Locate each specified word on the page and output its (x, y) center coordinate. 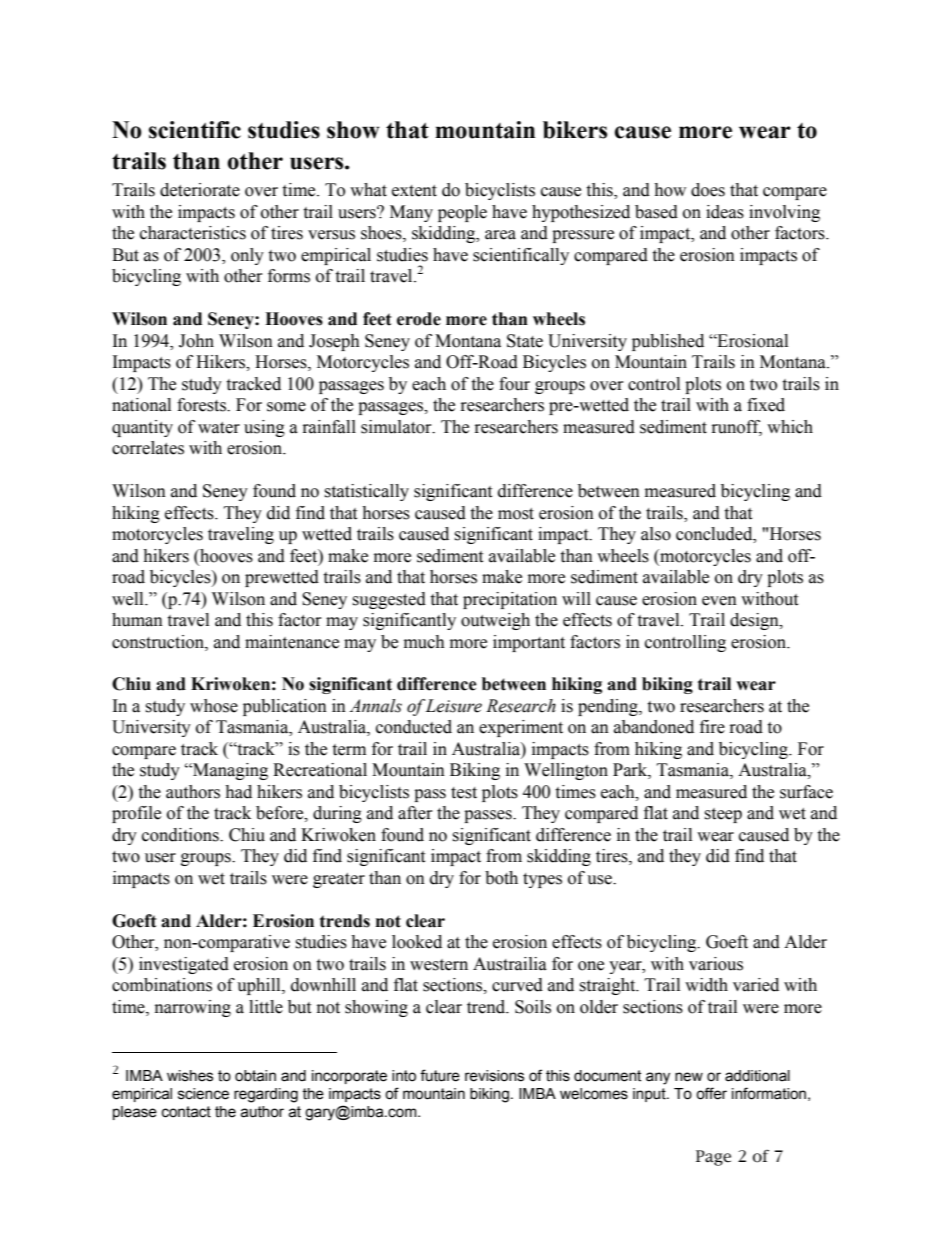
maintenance (292, 642)
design (755, 621)
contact (186, 1112)
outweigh (495, 621)
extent (414, 191)
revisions (494, 1076)
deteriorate (200, 190)
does (708, 190)
